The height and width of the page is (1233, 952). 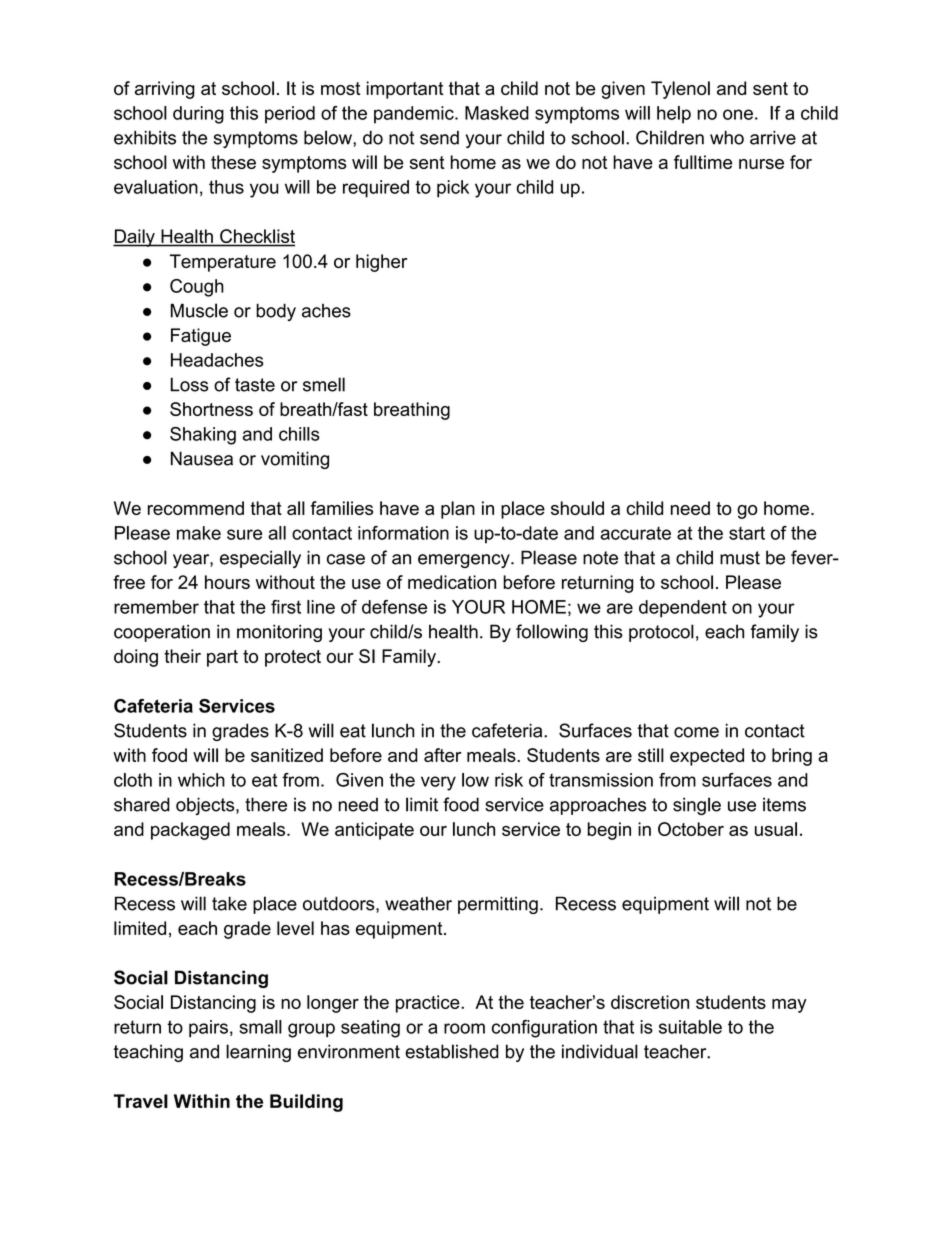 I want to click on start, so click(x=747, y=533).
